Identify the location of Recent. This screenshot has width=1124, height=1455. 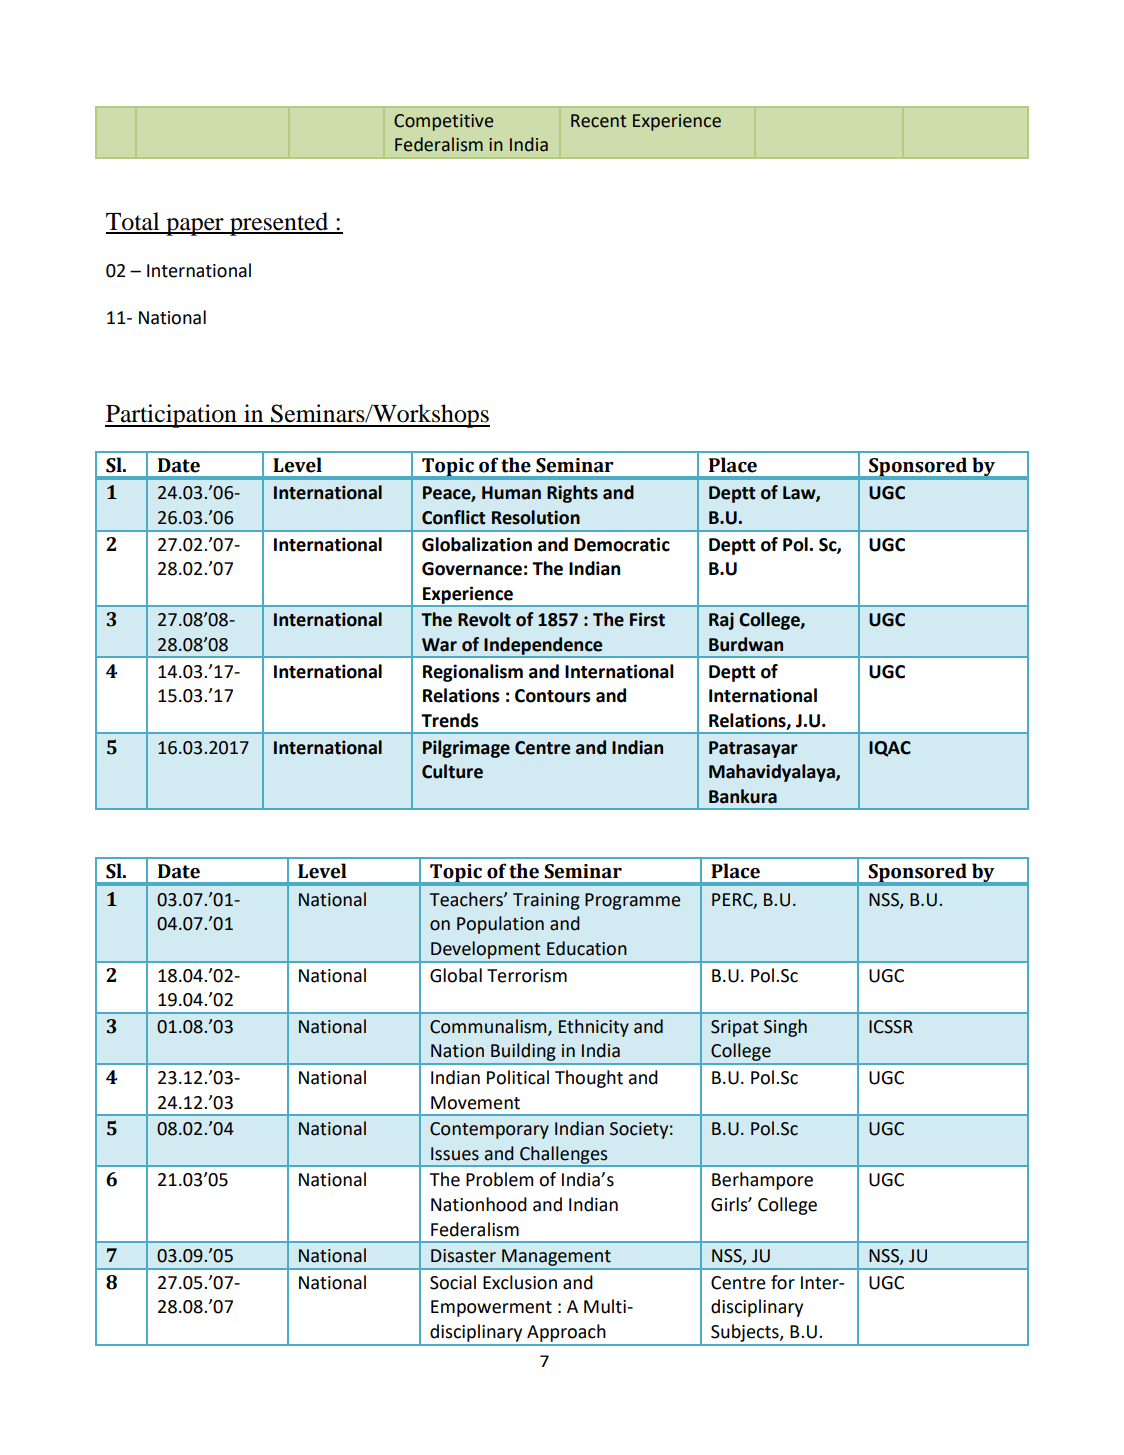
(598, 121).
